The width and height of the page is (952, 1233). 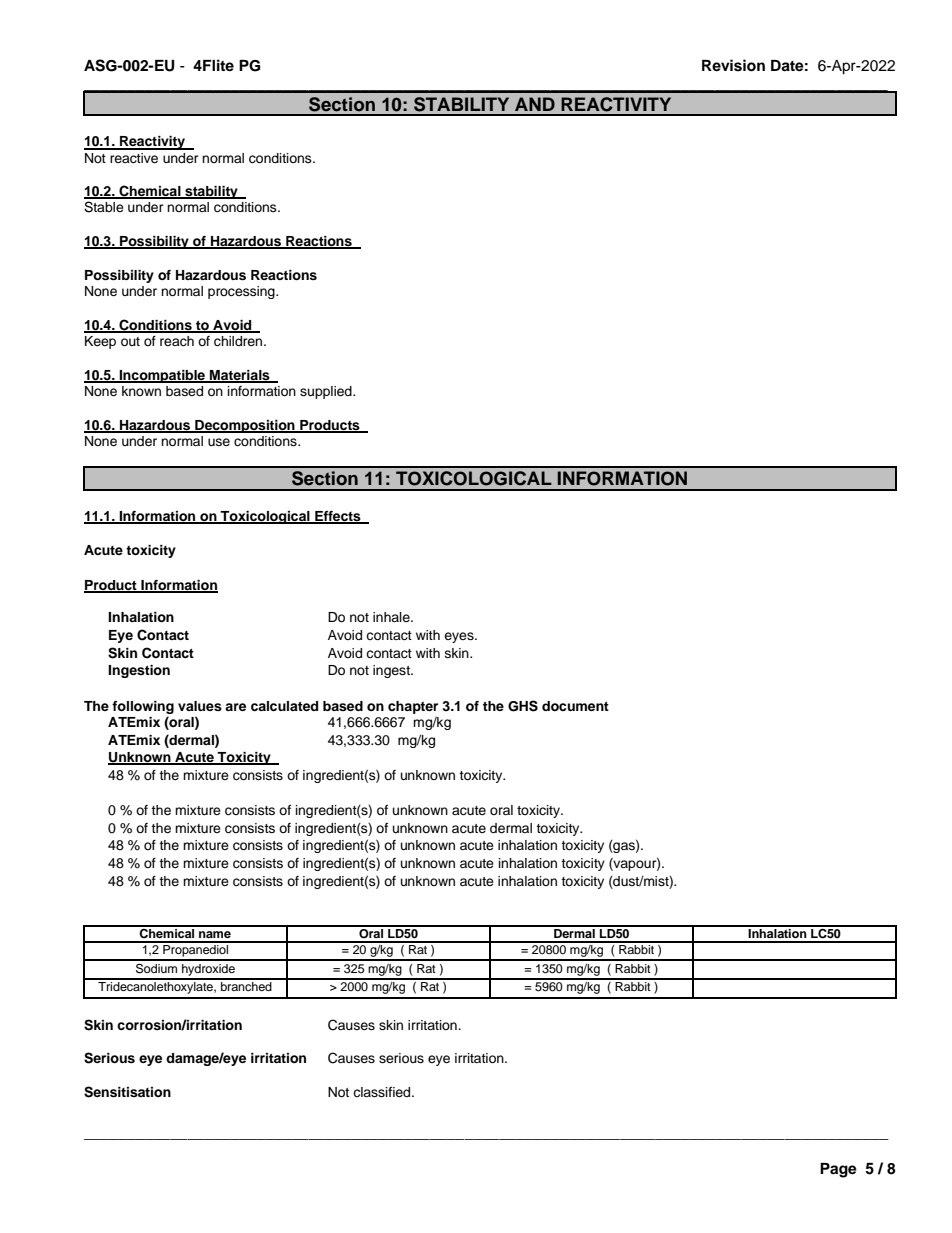 I want to click on classified, so click(x=383, y=1092).
